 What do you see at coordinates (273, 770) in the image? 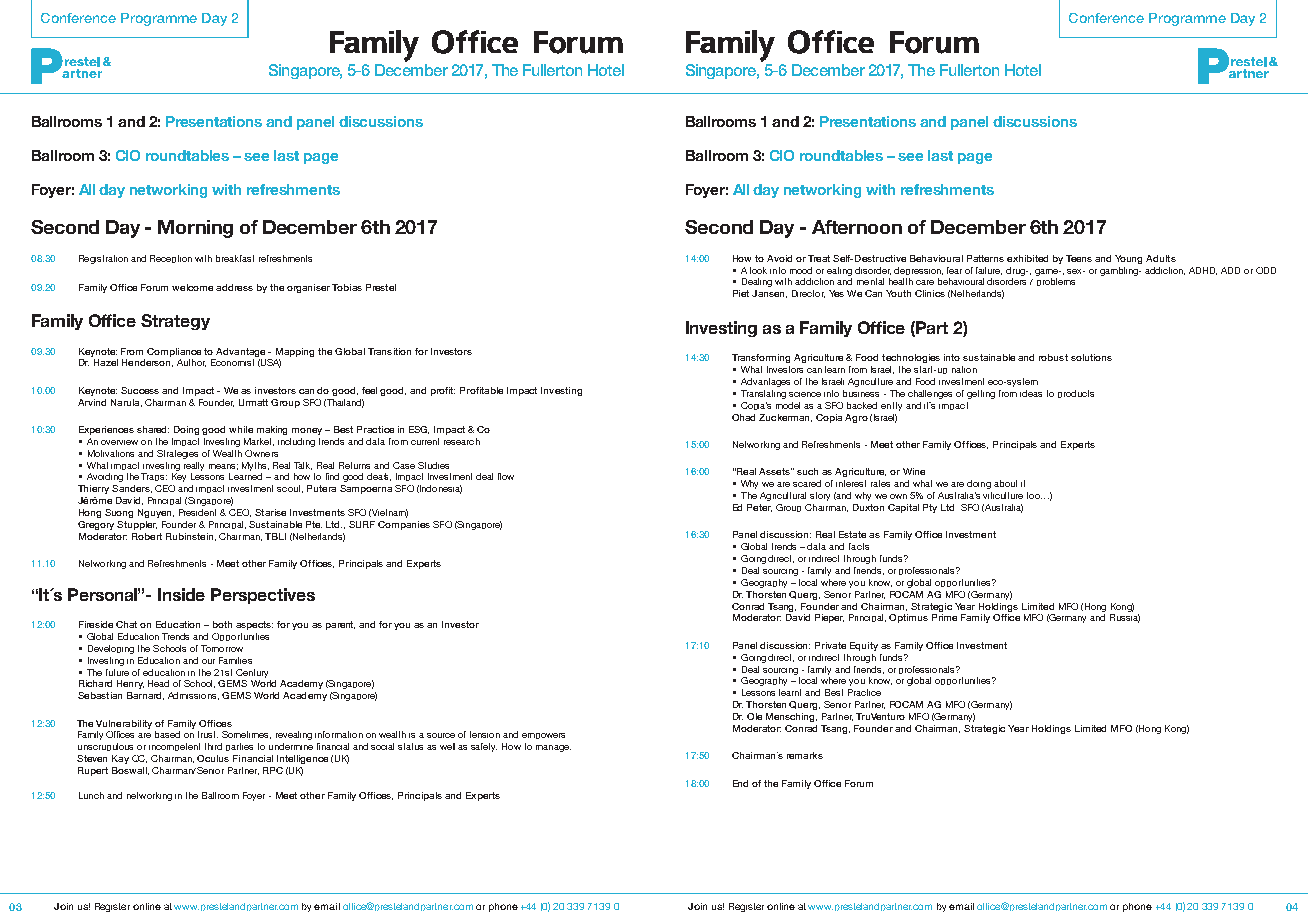
I see `RPC` at bounding box center [273, 770].
